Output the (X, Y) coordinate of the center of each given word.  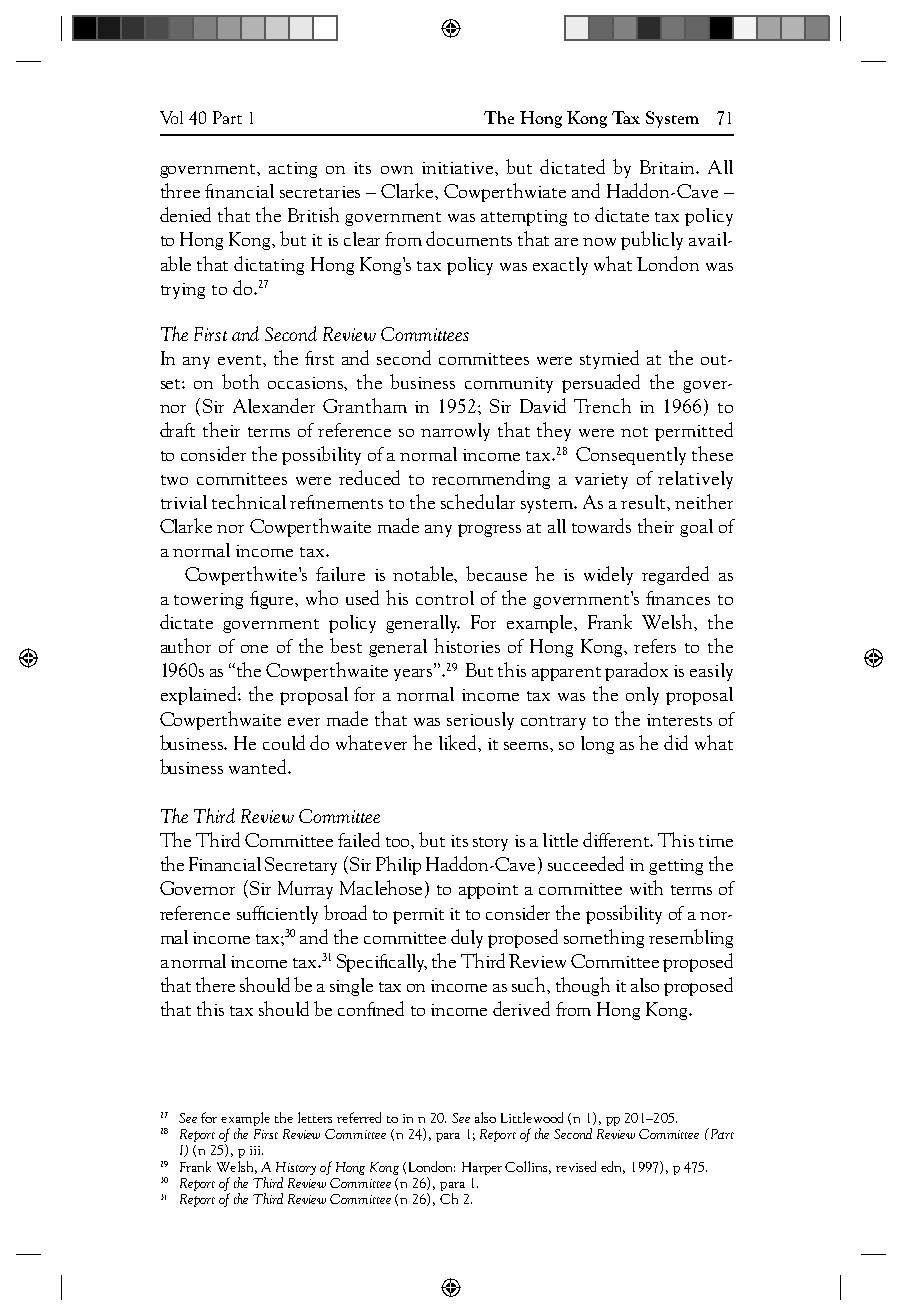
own (397, 170)
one (254, 649)
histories (467, 645)
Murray (305, 890)
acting (293, 170)
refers (655, 646)
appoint (488, 891)
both (240, 381)
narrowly (455, 432)
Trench (602, 405)
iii (256, 1150)
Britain (668, 167)
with (646, 887)
